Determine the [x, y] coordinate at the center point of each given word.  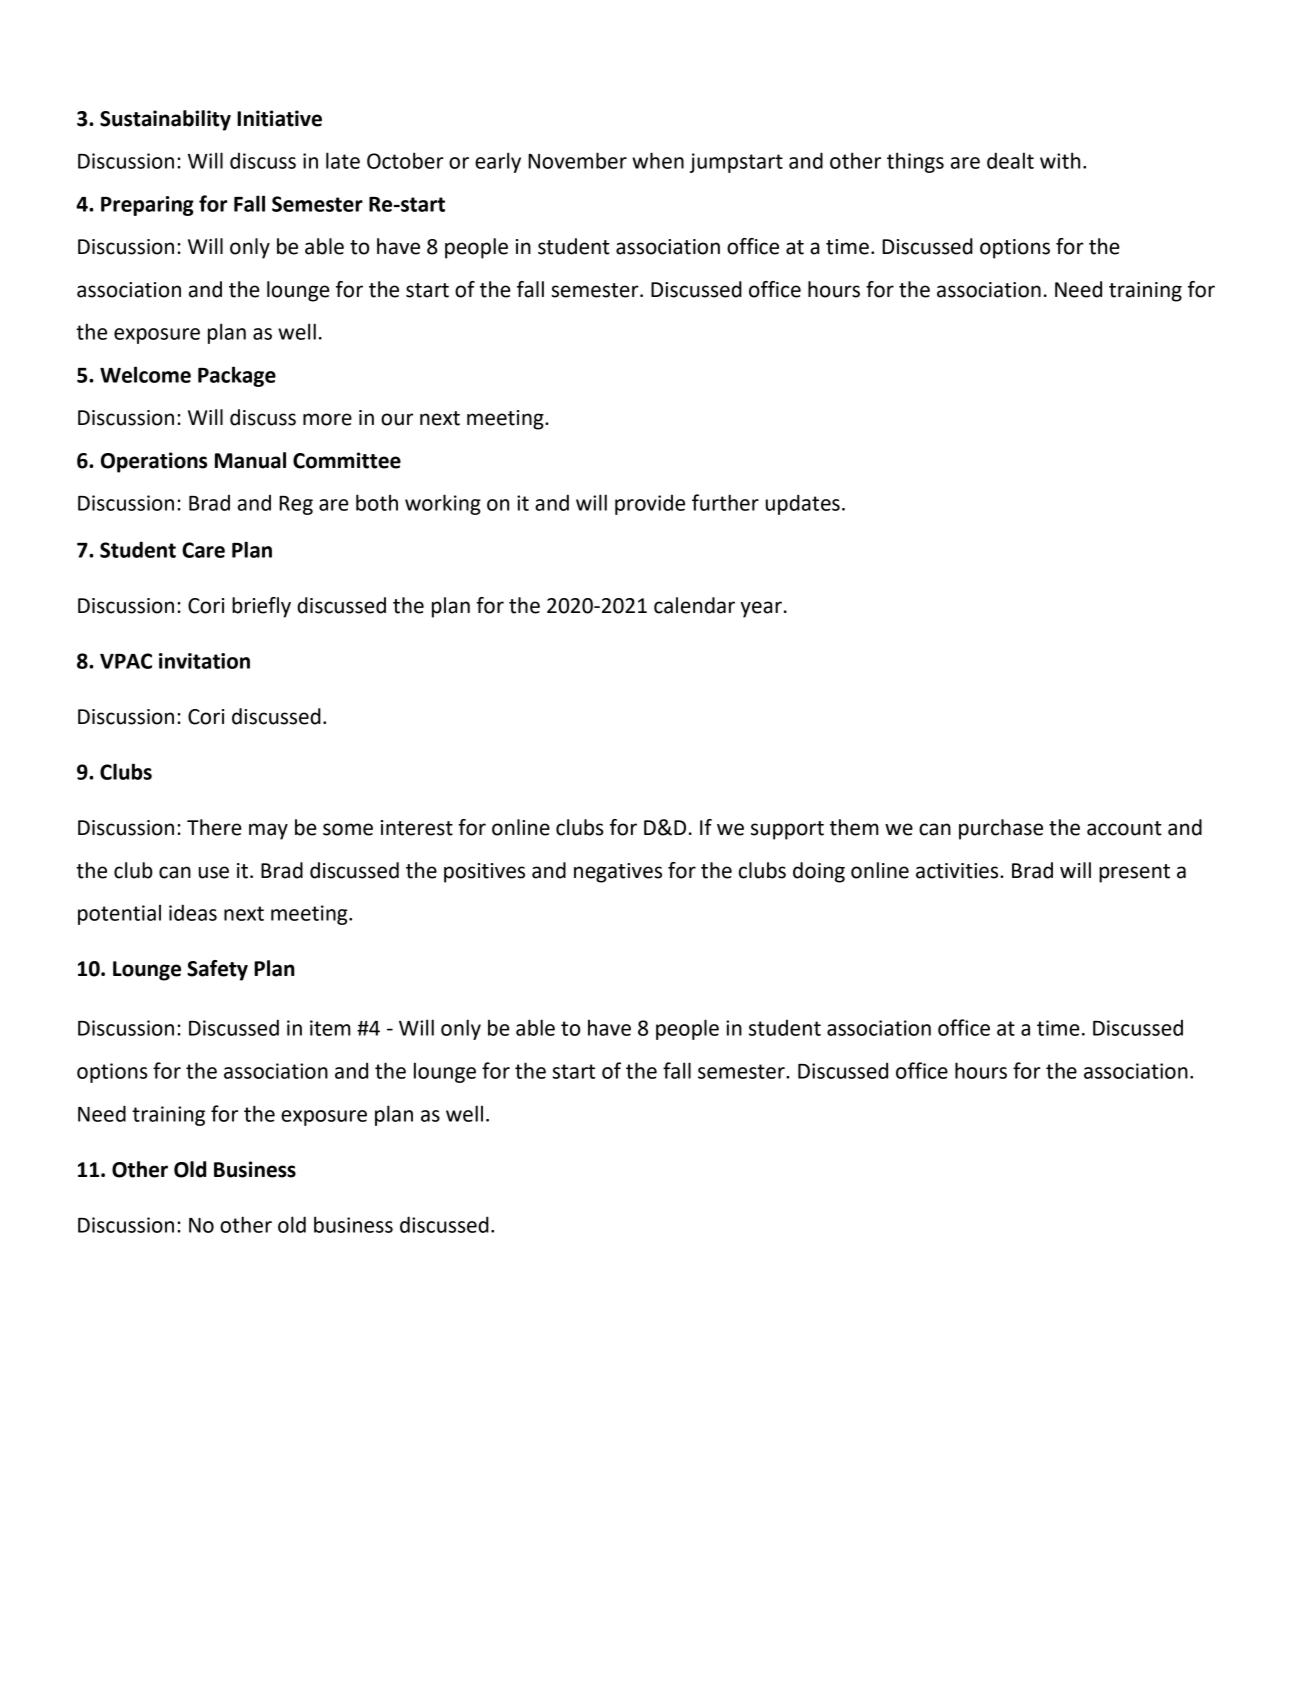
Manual [250, 460]
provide [650, 504]
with [1060, 160]
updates [803, 504]
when [658, 160]
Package [237, 376]
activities [958, 871]
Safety [217, 970]
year [761, 609]
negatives [618, 873]
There [214, 827]
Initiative [279, 118]
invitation [204, 661]
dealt [1010, 160]
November [577, 160]
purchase [1001, 829]
